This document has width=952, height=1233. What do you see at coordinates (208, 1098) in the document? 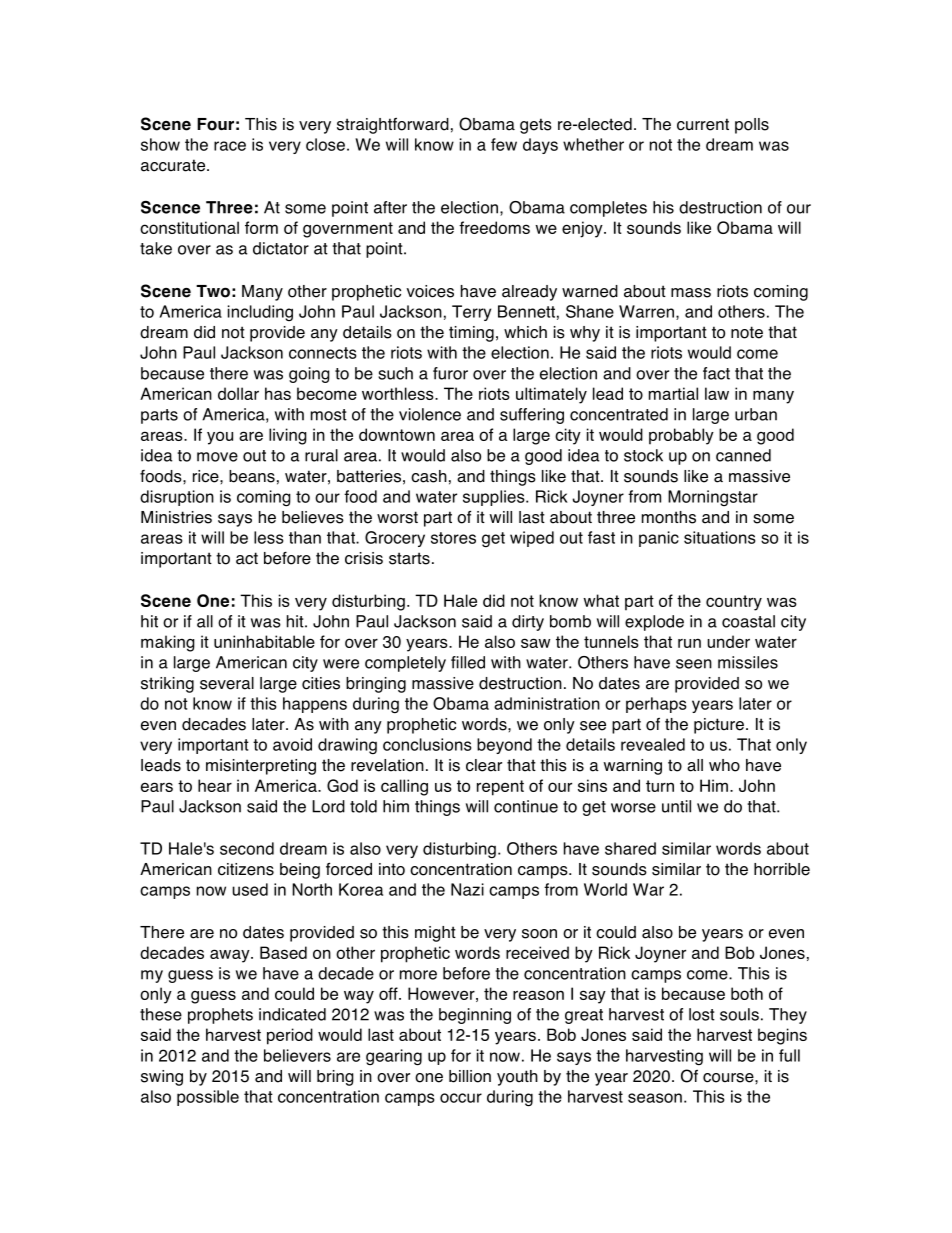
I see `possible` at bounding box center [208, 1098].
